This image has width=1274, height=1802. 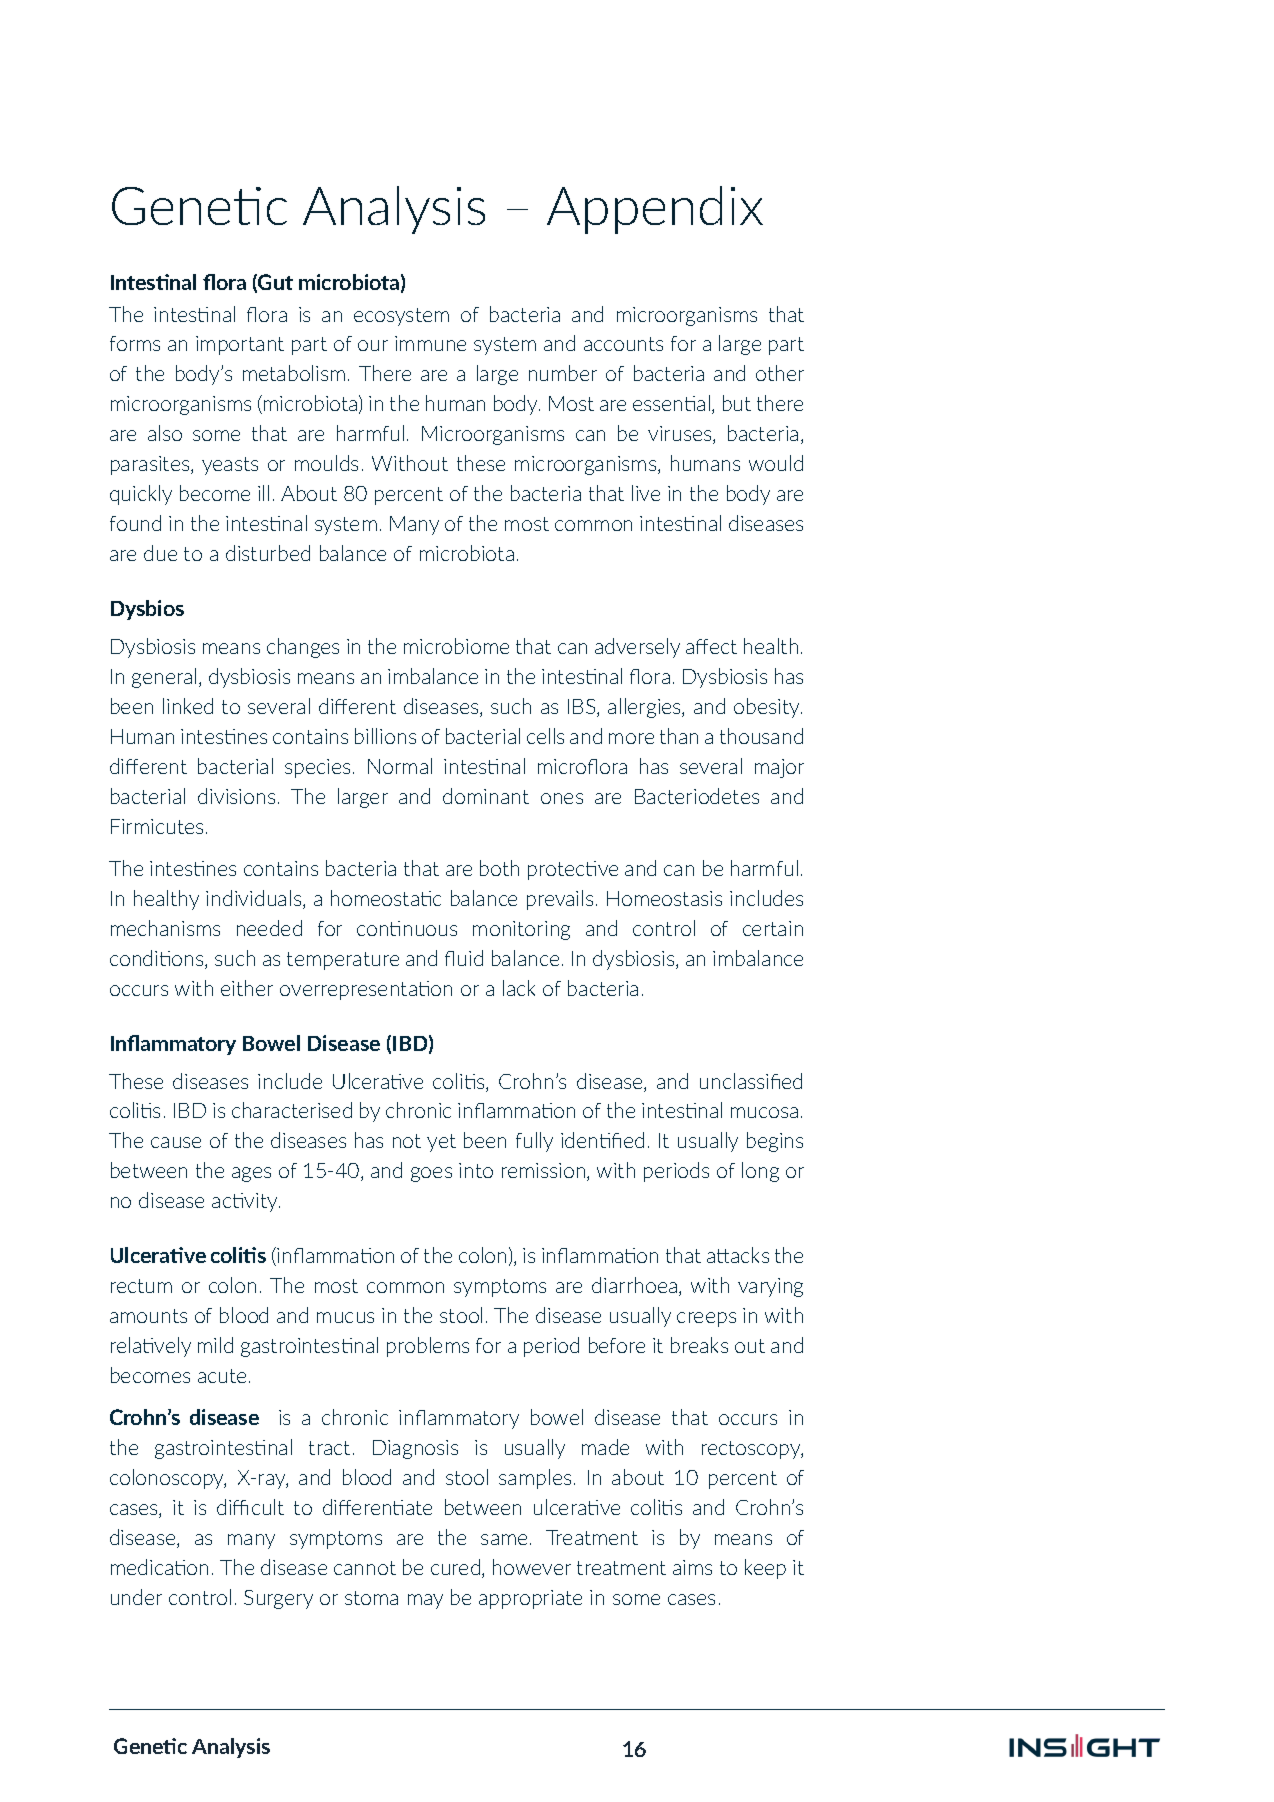 What do you see at coordinates (664, 898) in the image?
I see `Homeostasis` at bounding box center [664, 898].
